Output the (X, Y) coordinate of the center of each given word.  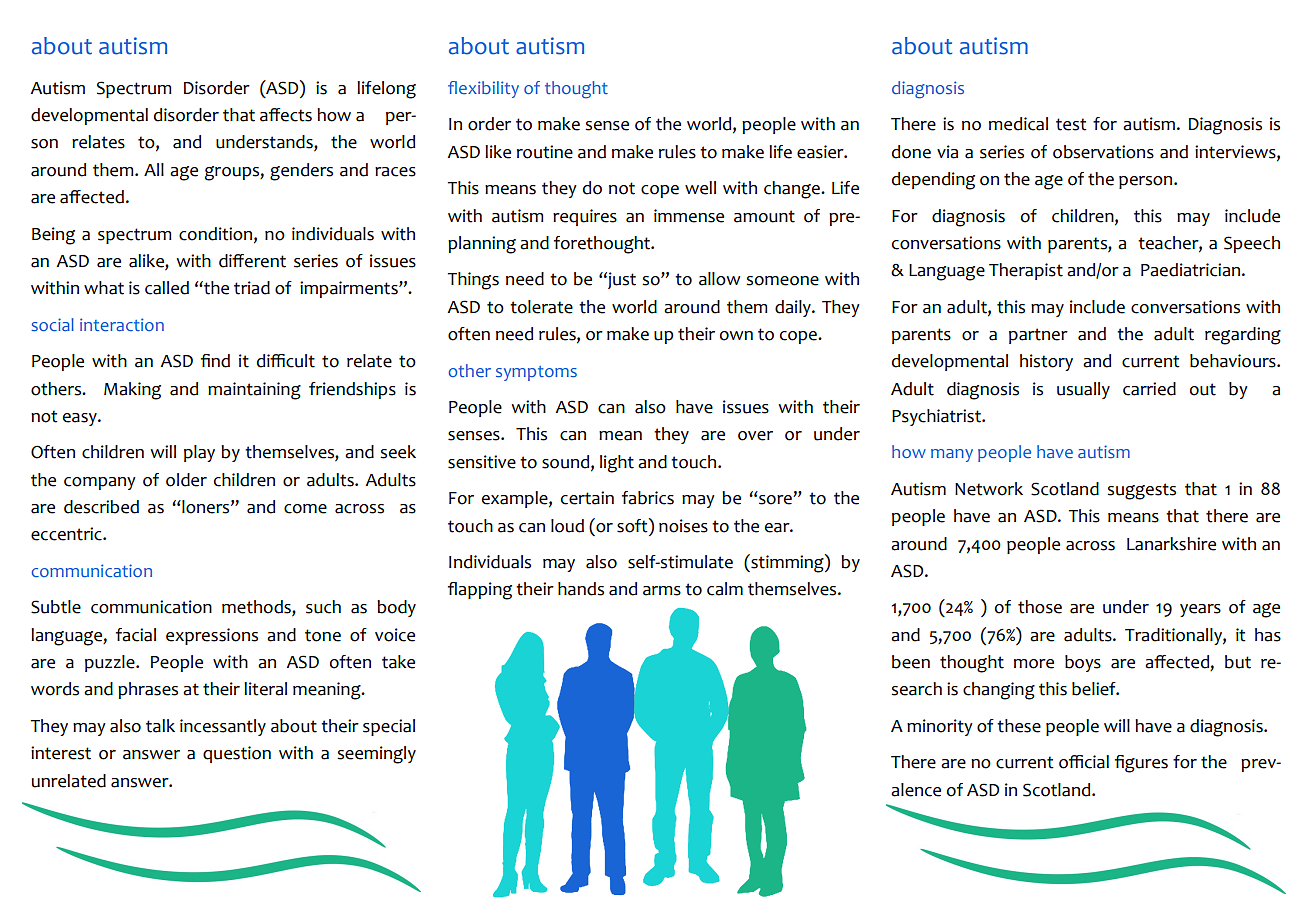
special (389, 727)
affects (286, 115)
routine (545, 152)
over (755, 436)
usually (1083, 390)
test (1071, 124)
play (199, 453)
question (237, 754)
